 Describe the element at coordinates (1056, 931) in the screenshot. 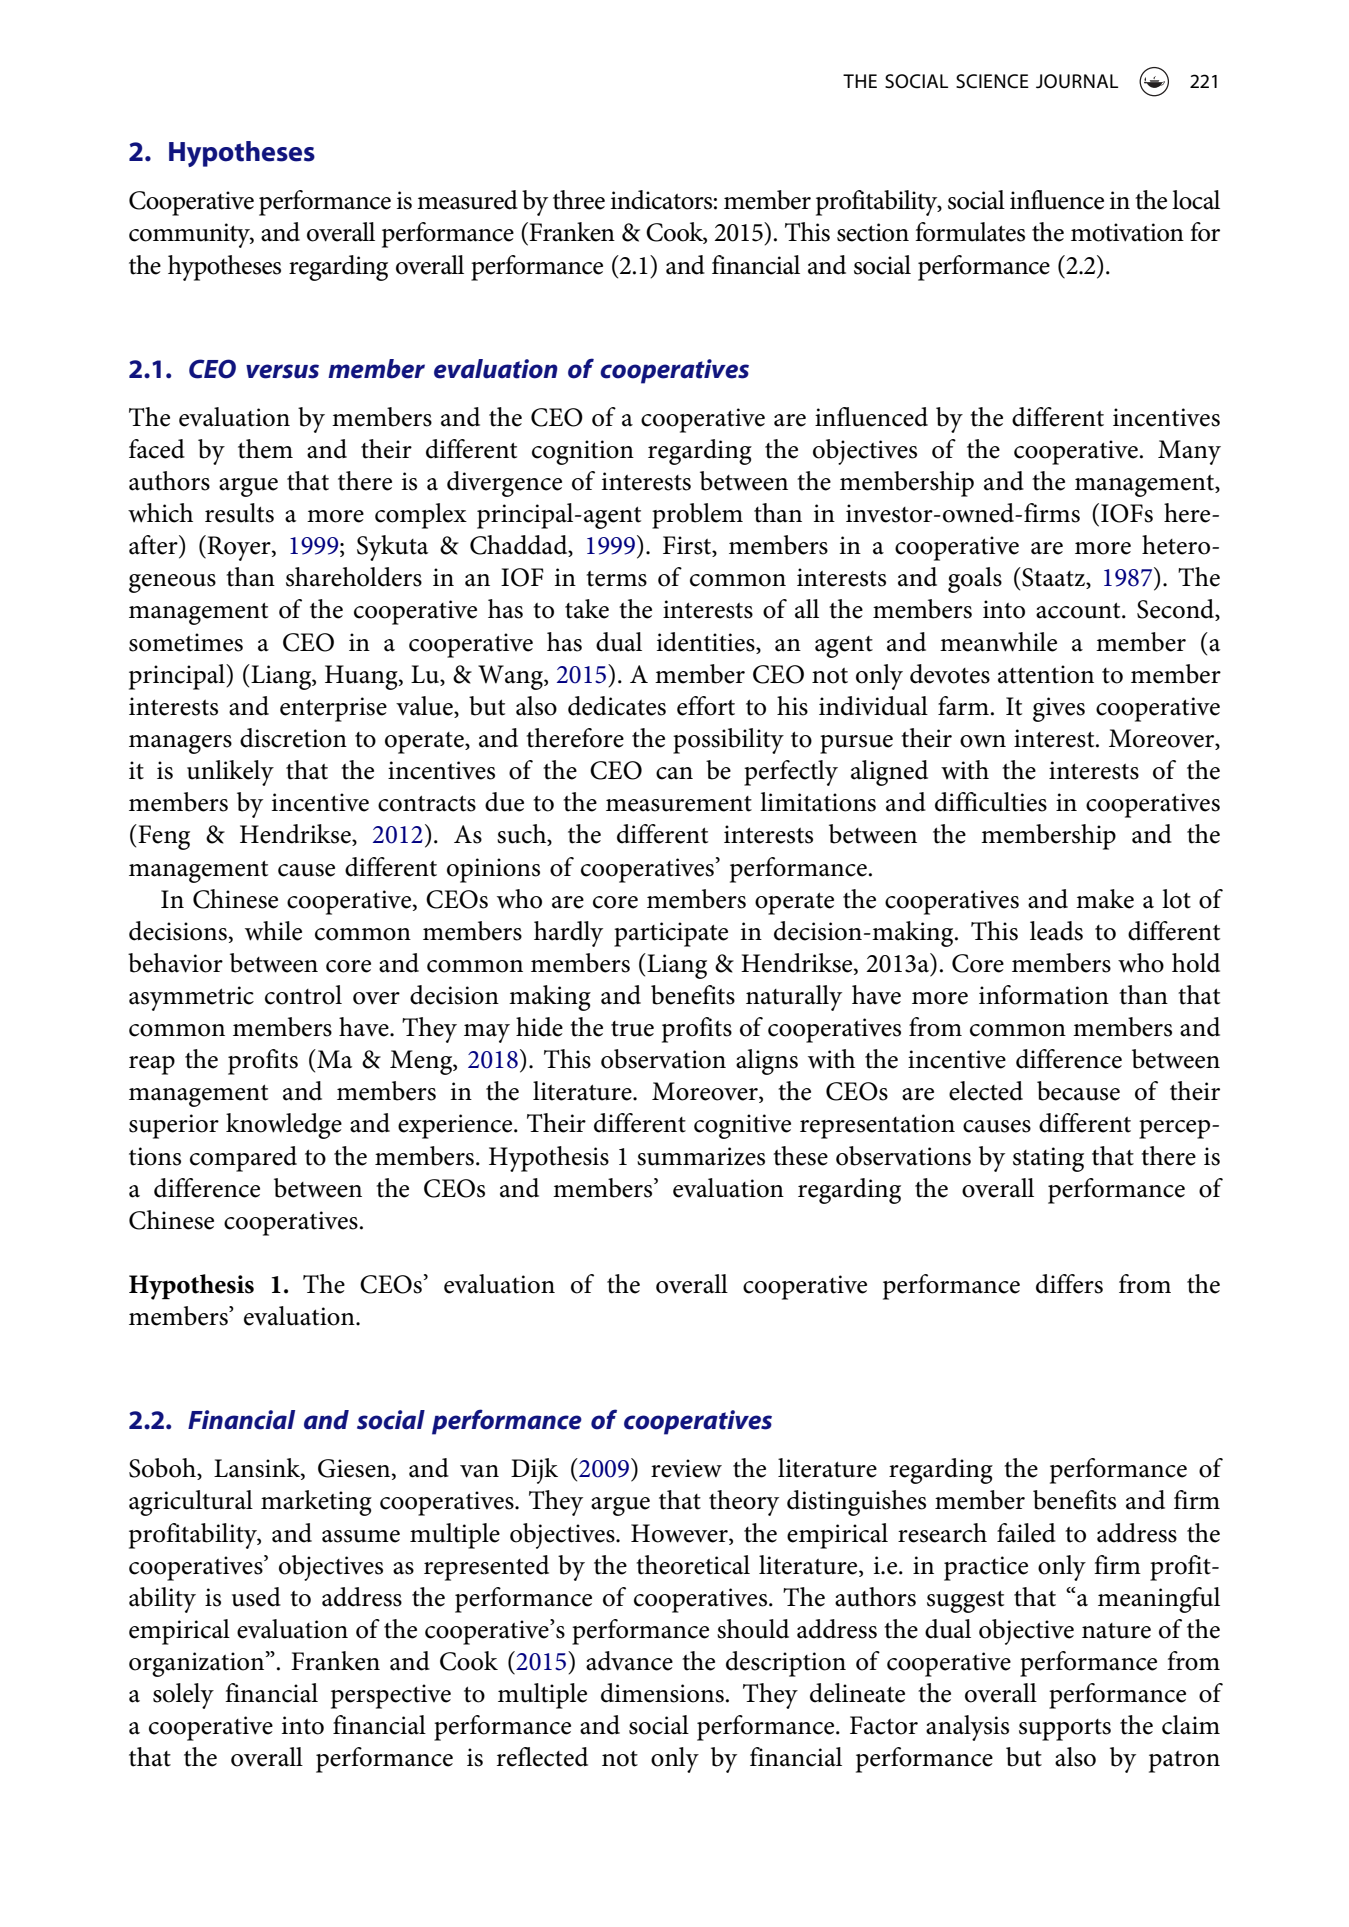

I see `leads` at that location.
